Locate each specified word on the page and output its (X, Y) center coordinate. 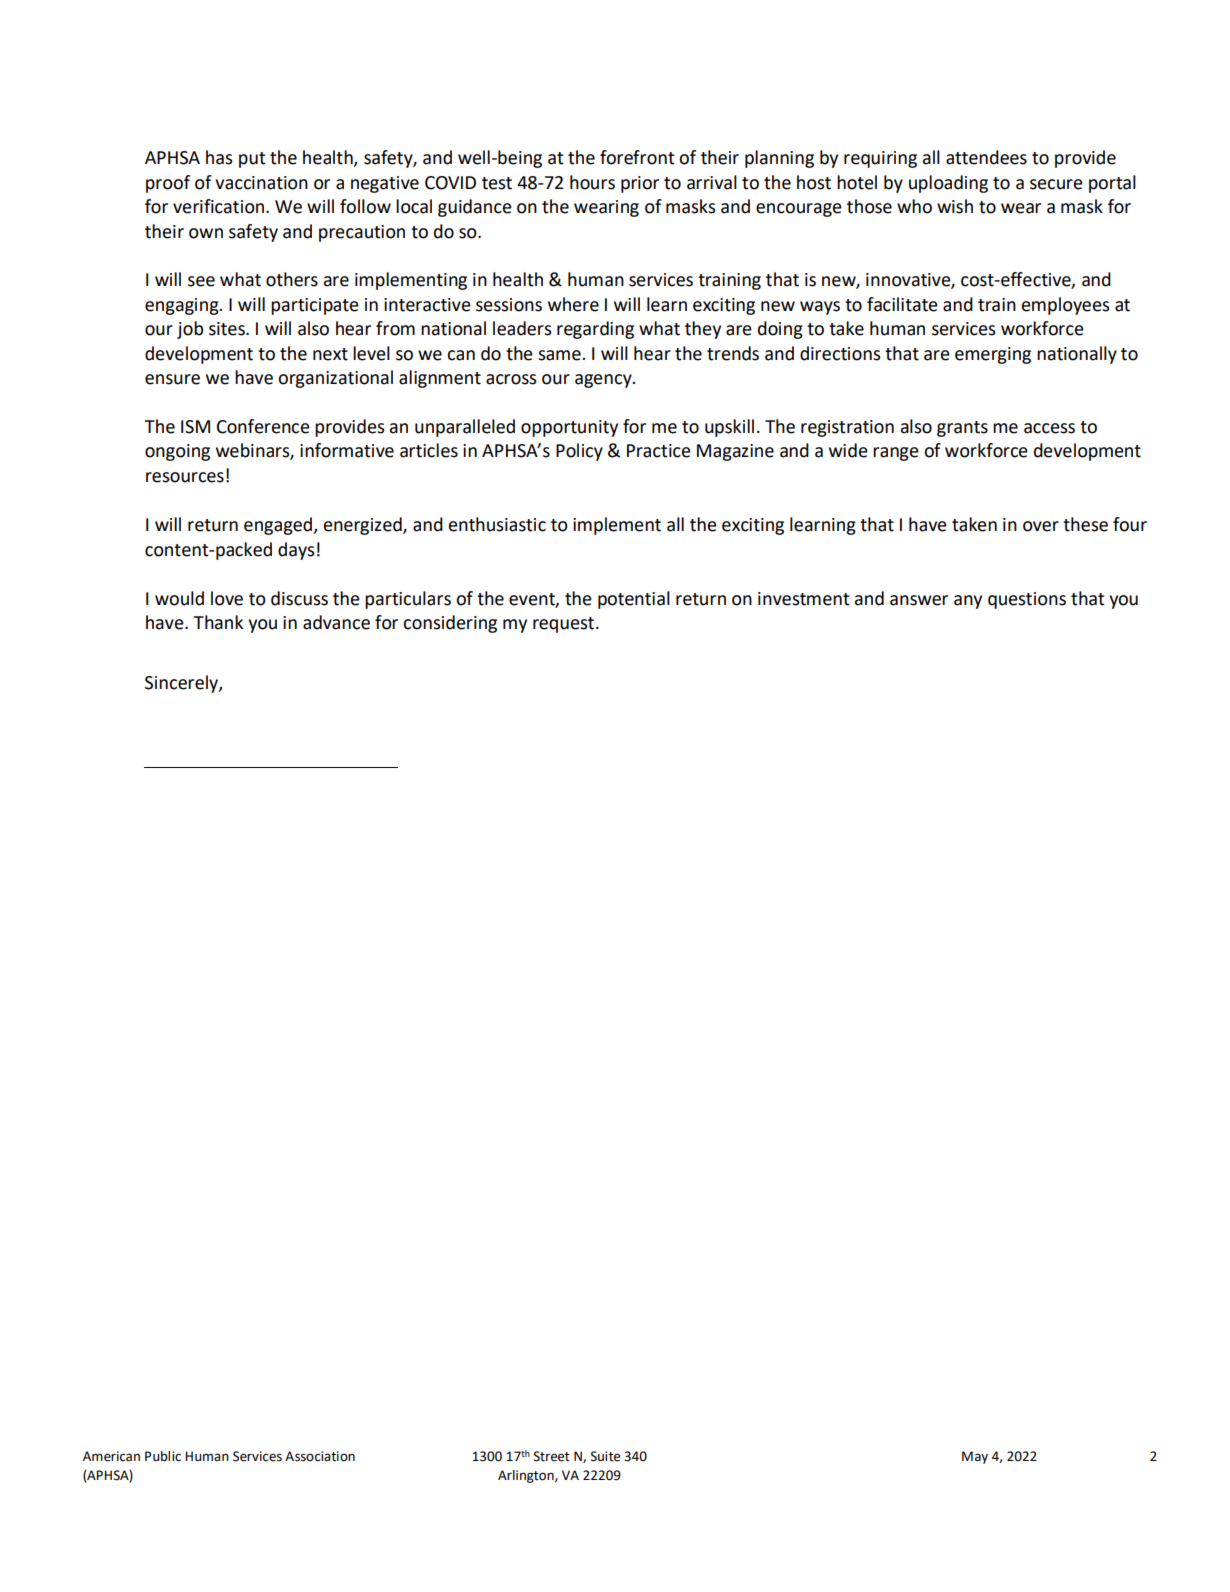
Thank (218, 622)
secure (1056, 184)
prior (640, 184)
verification (218, 206)
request (565, 625)
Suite (605, 1456)
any (968, 602)
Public (163, 1456)
